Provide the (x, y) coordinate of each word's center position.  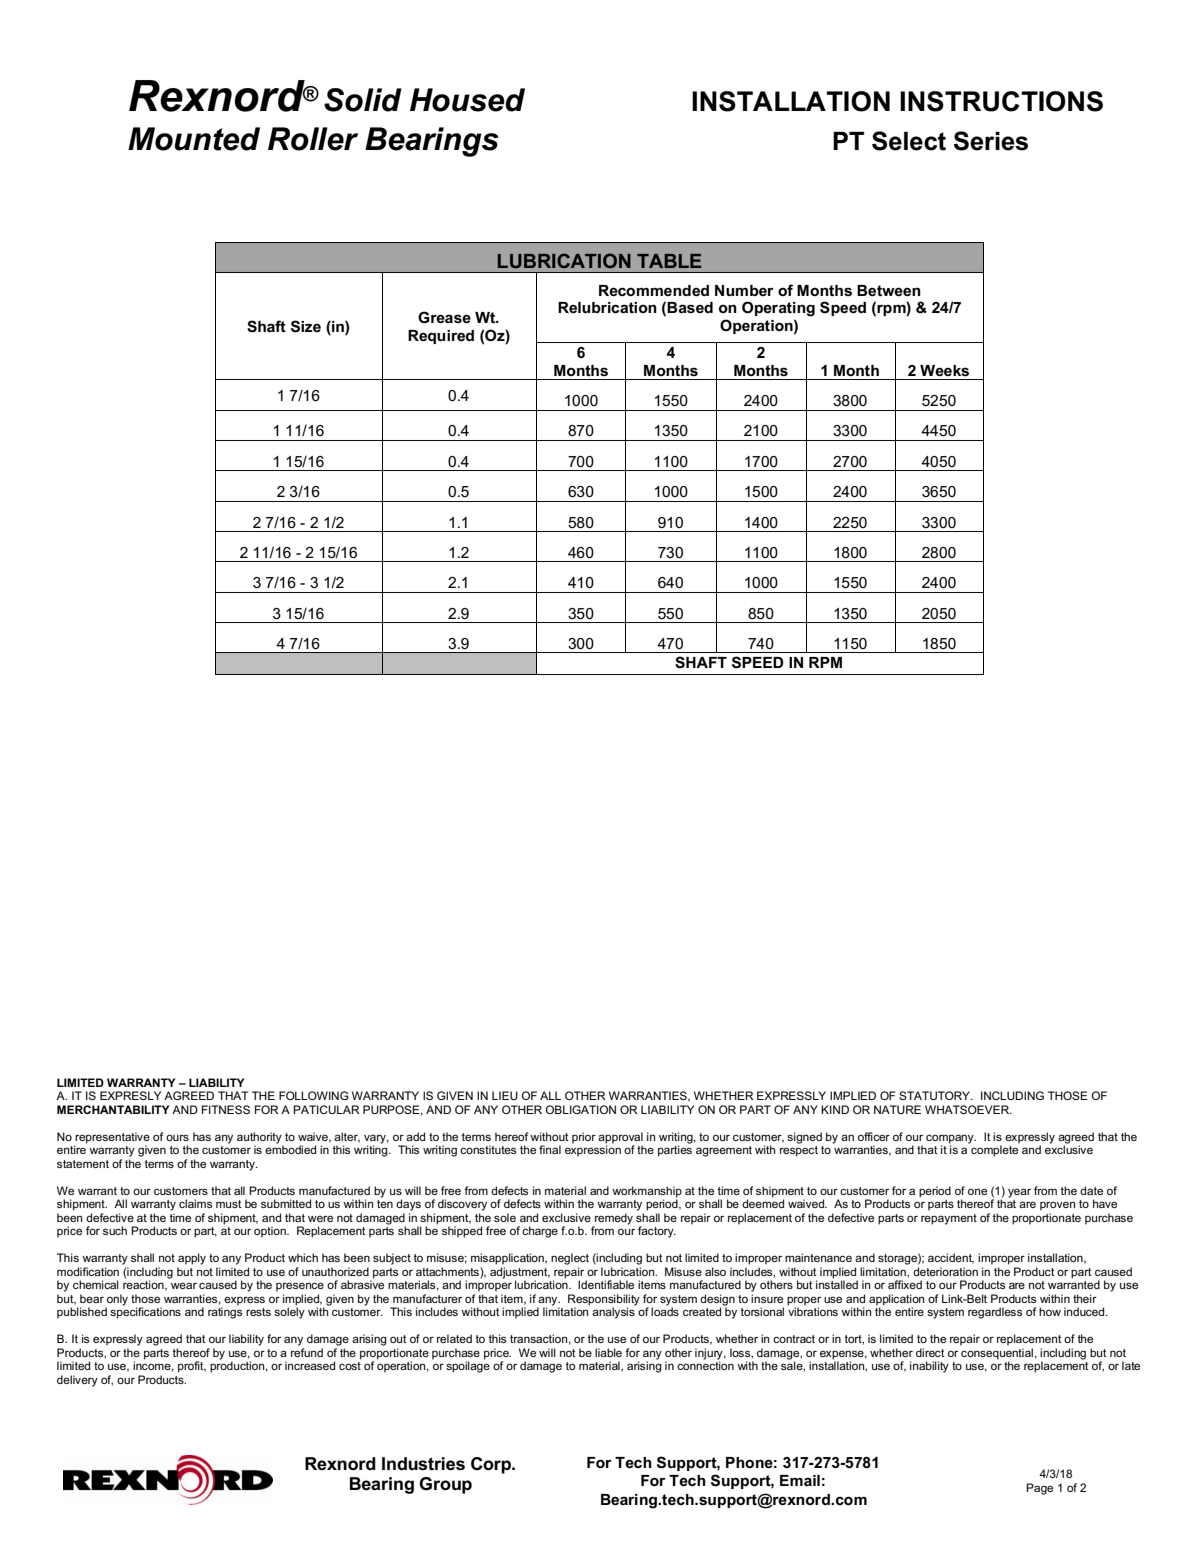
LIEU (505, 1095)
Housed (467, 100)
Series (991, 141)
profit (192, 1367)
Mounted (194, 139)
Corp (492, 1465)
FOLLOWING (314, 1095)
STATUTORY (935, 1095)
